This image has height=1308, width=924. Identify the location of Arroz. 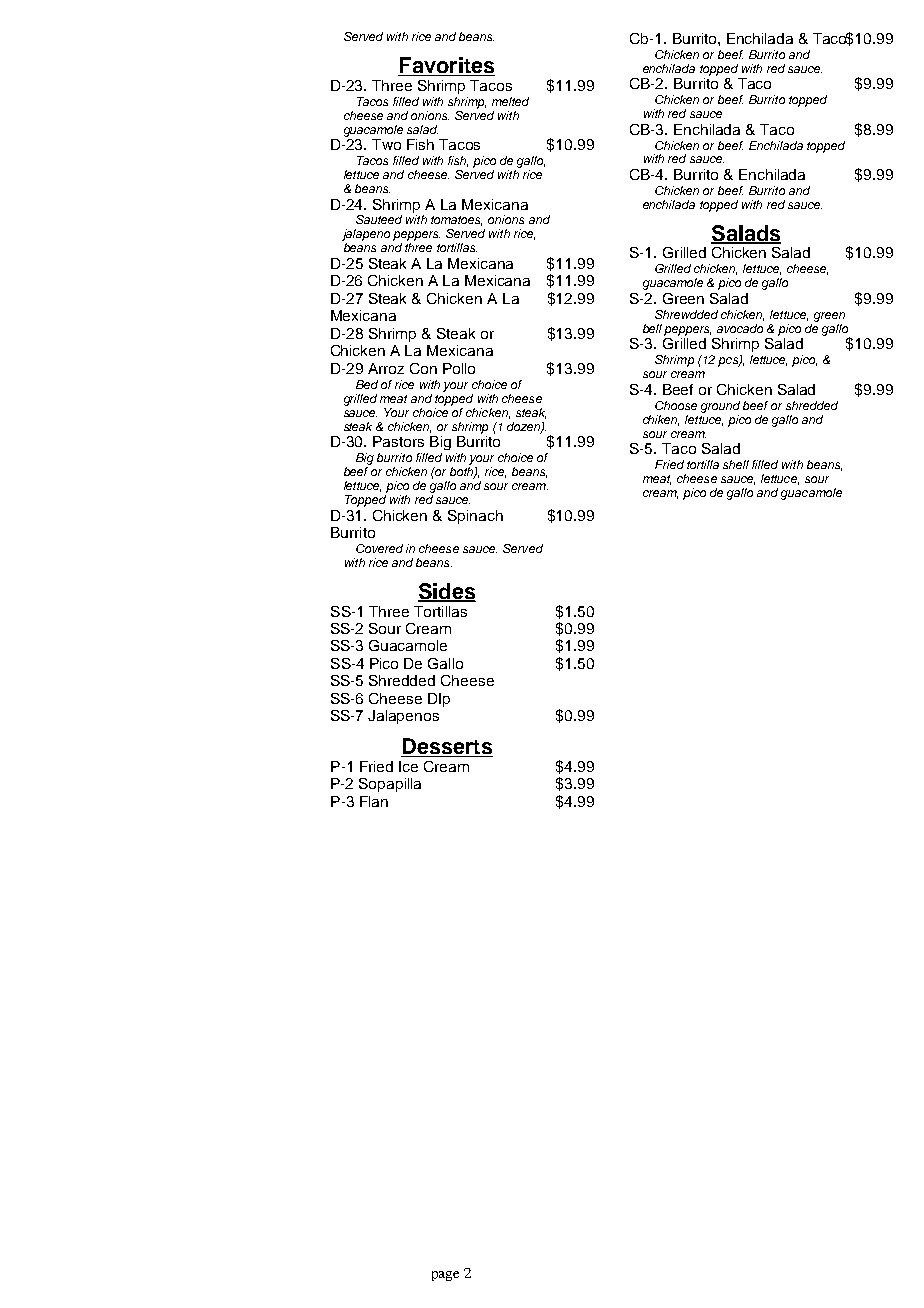
(386, 368).
